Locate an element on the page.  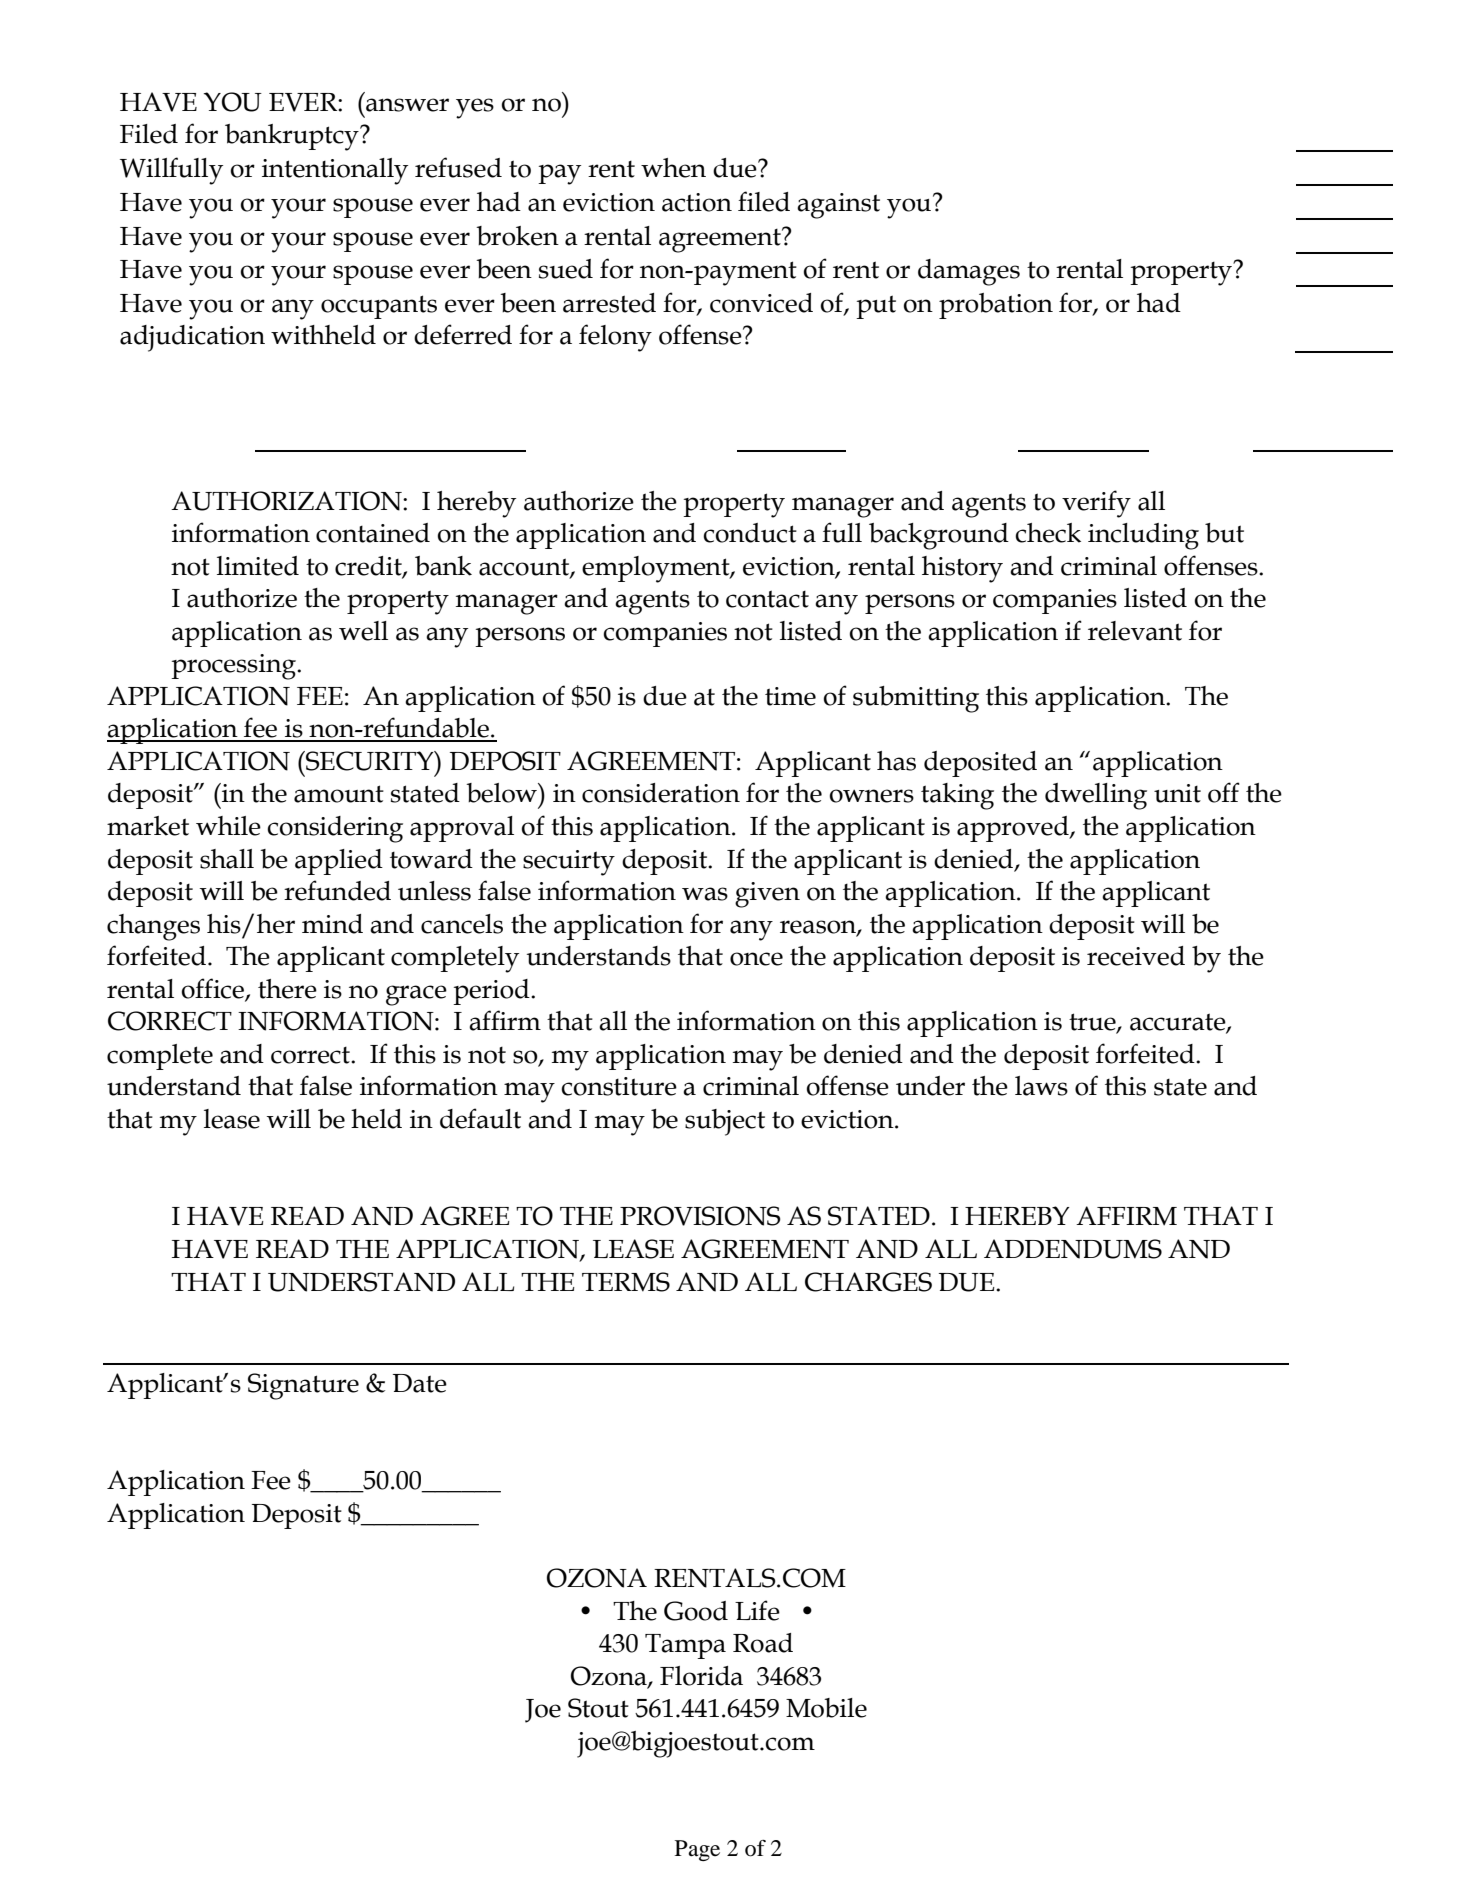
damages is located at coordinates (969, 272).
